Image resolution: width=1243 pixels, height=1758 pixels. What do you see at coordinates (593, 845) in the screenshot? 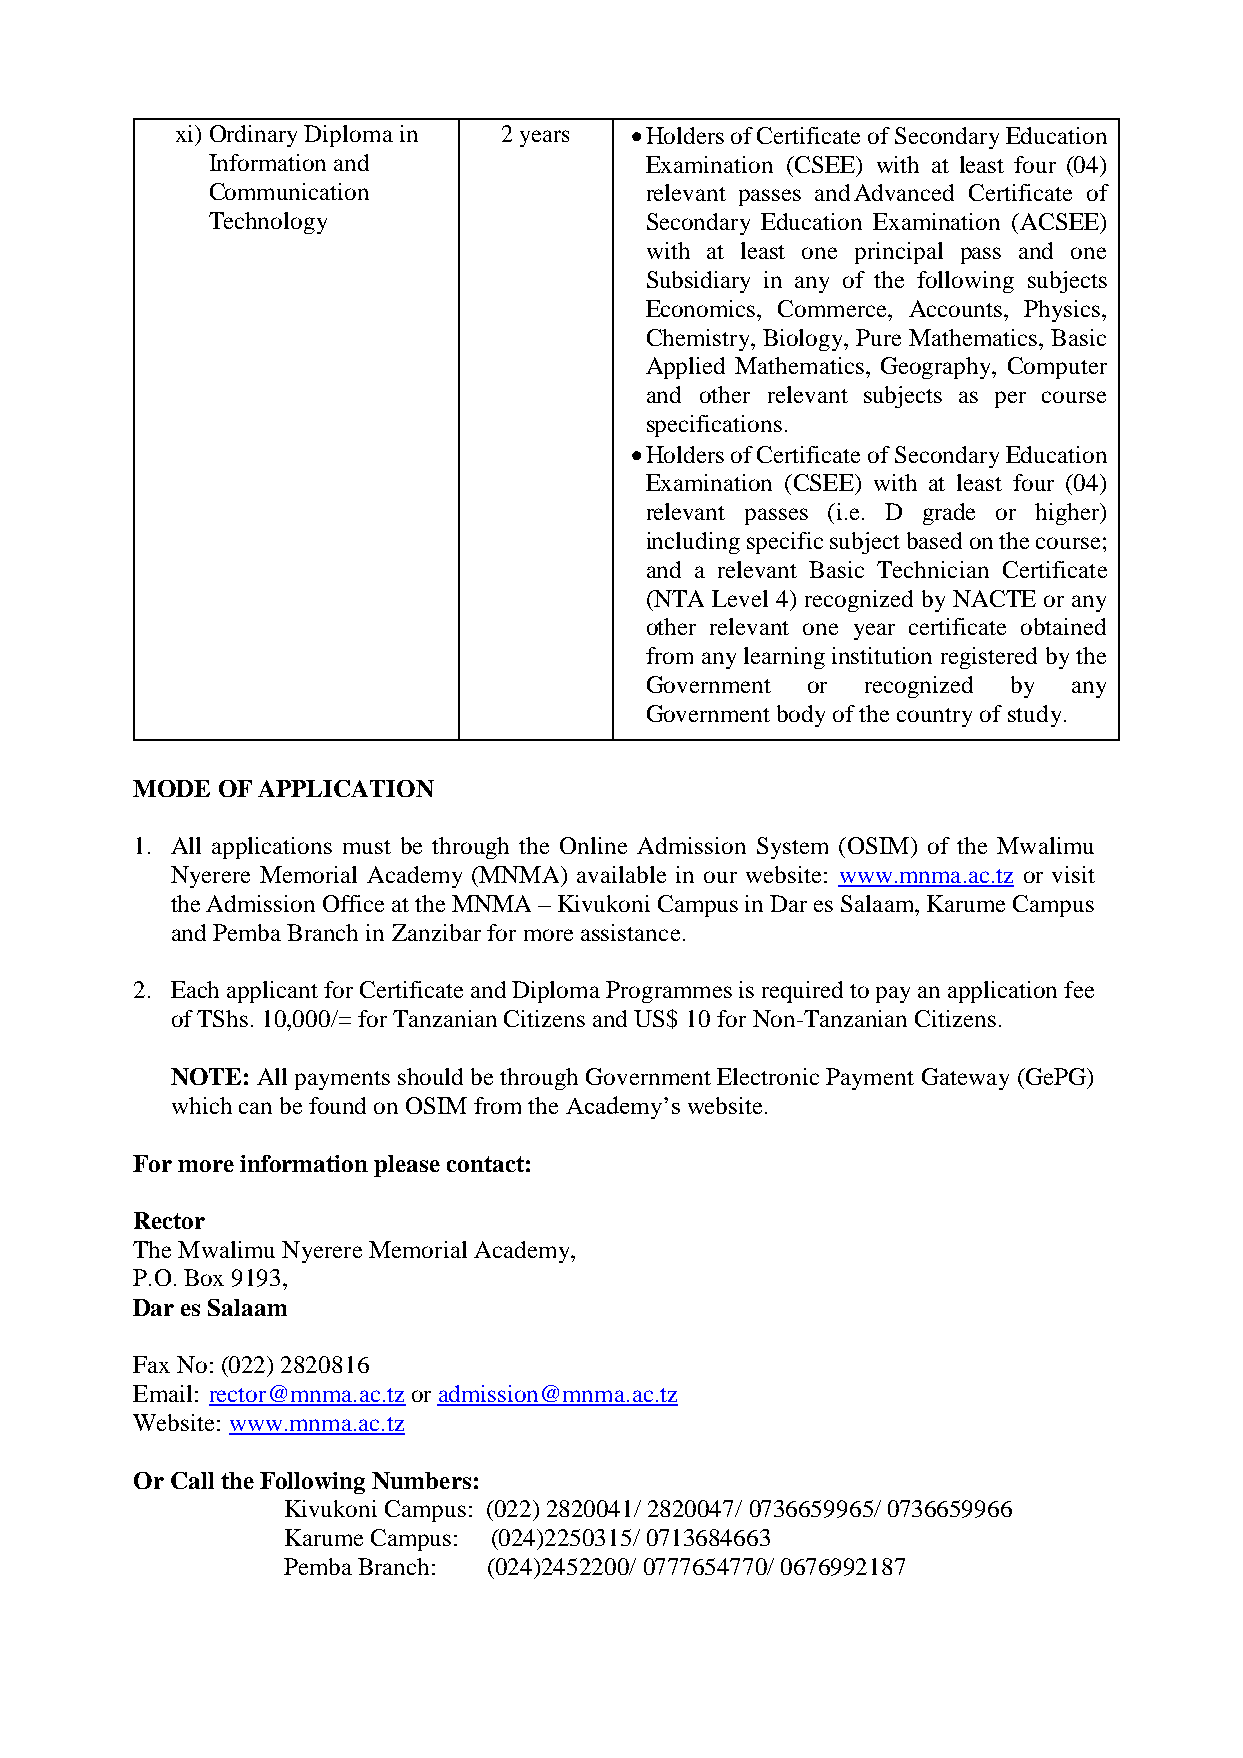
I see `Online` at bounding box center [593, 845].
